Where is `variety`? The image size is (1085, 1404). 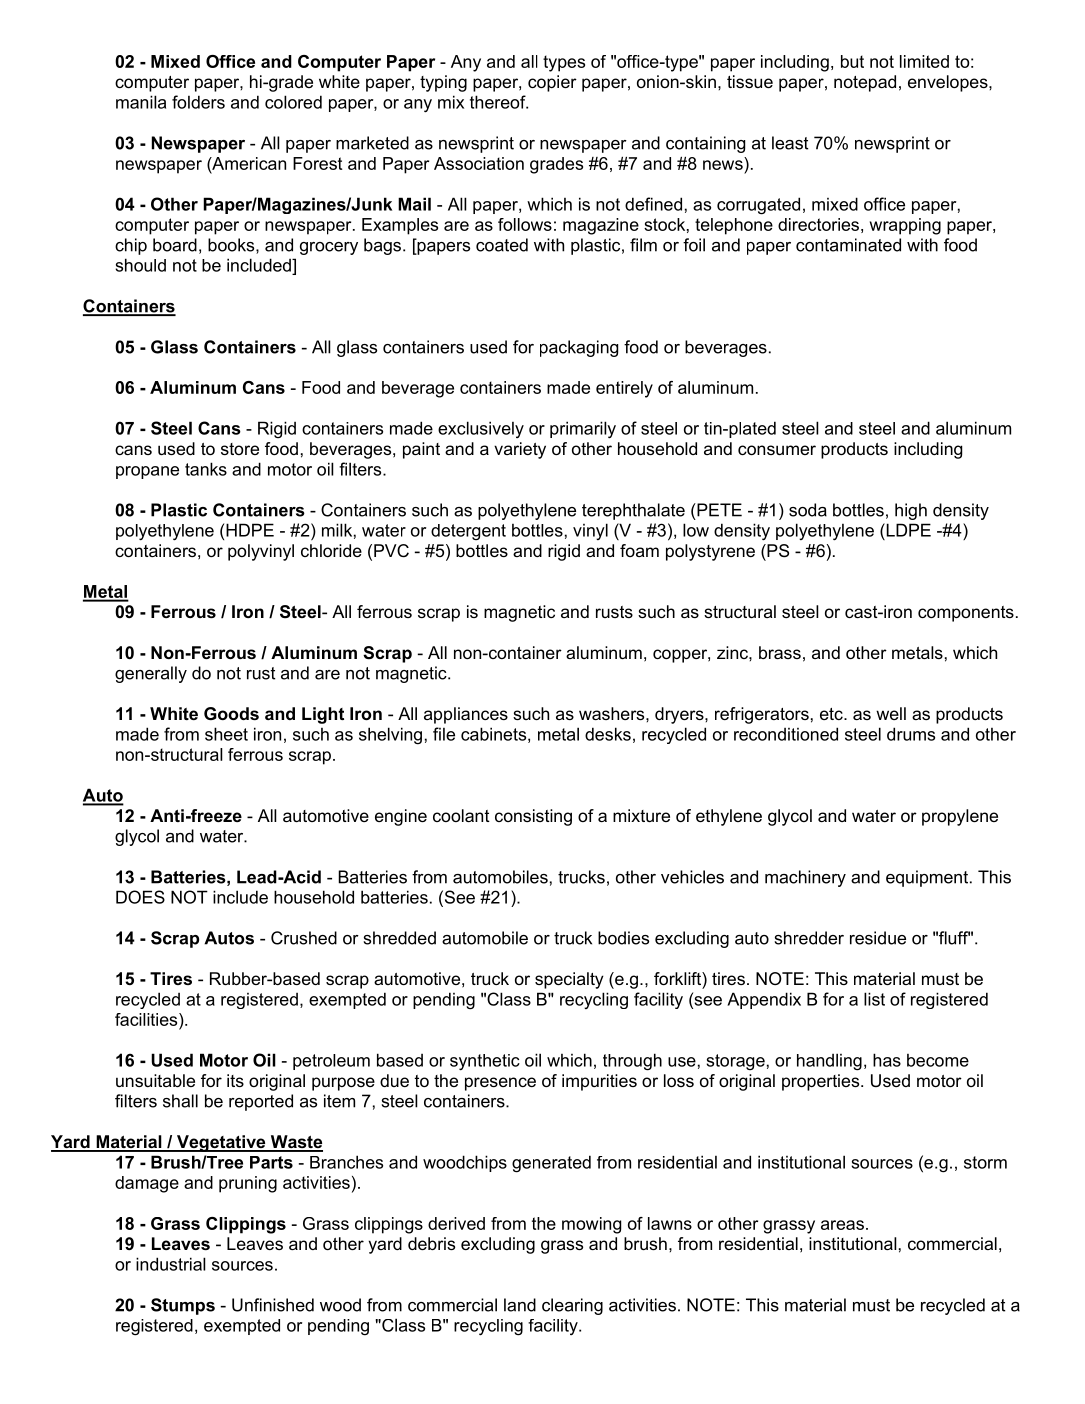 variety is located at coordinates (520, 450).
